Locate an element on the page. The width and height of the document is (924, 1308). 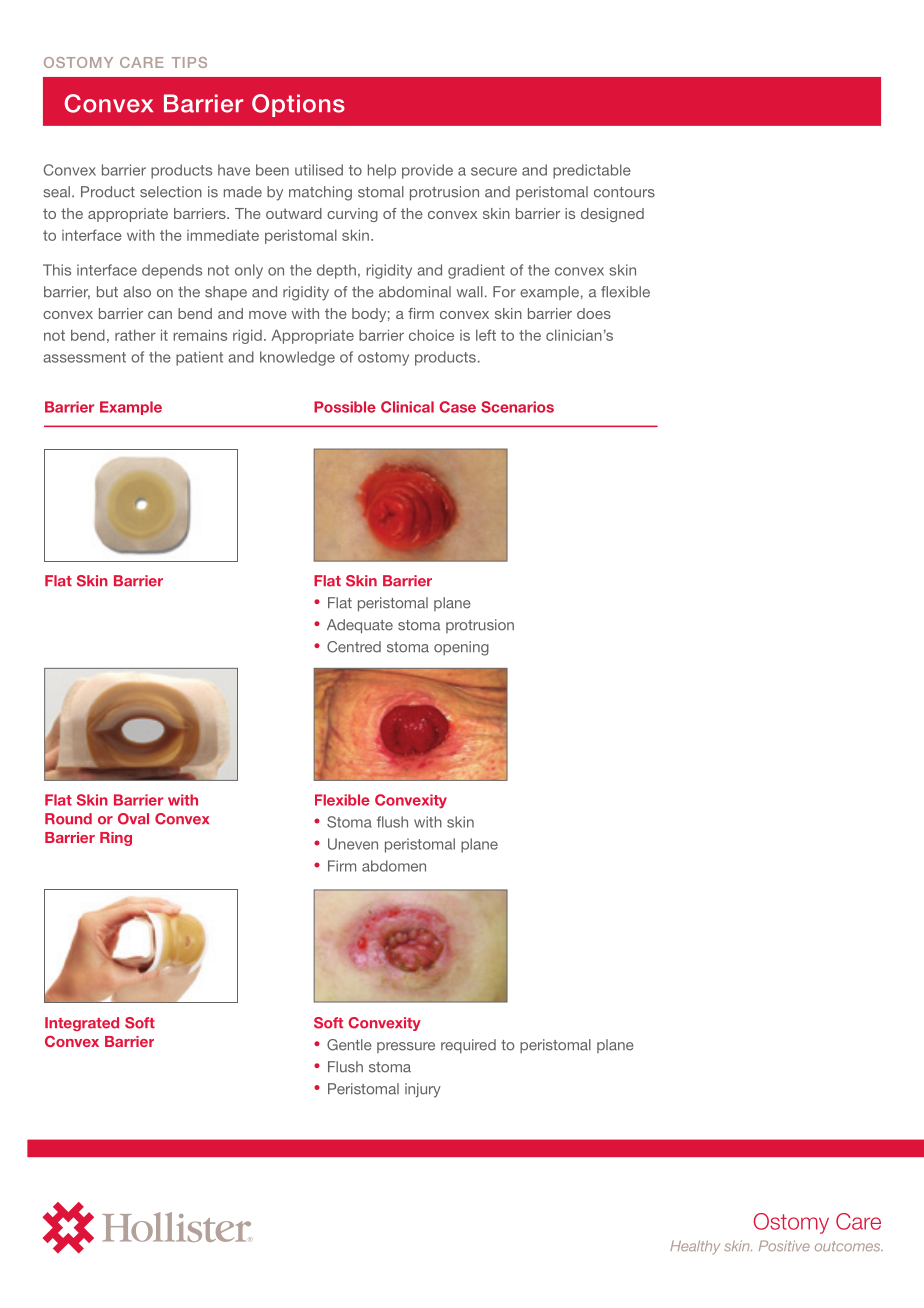
Adequate is located at coordinates (360, 626).
